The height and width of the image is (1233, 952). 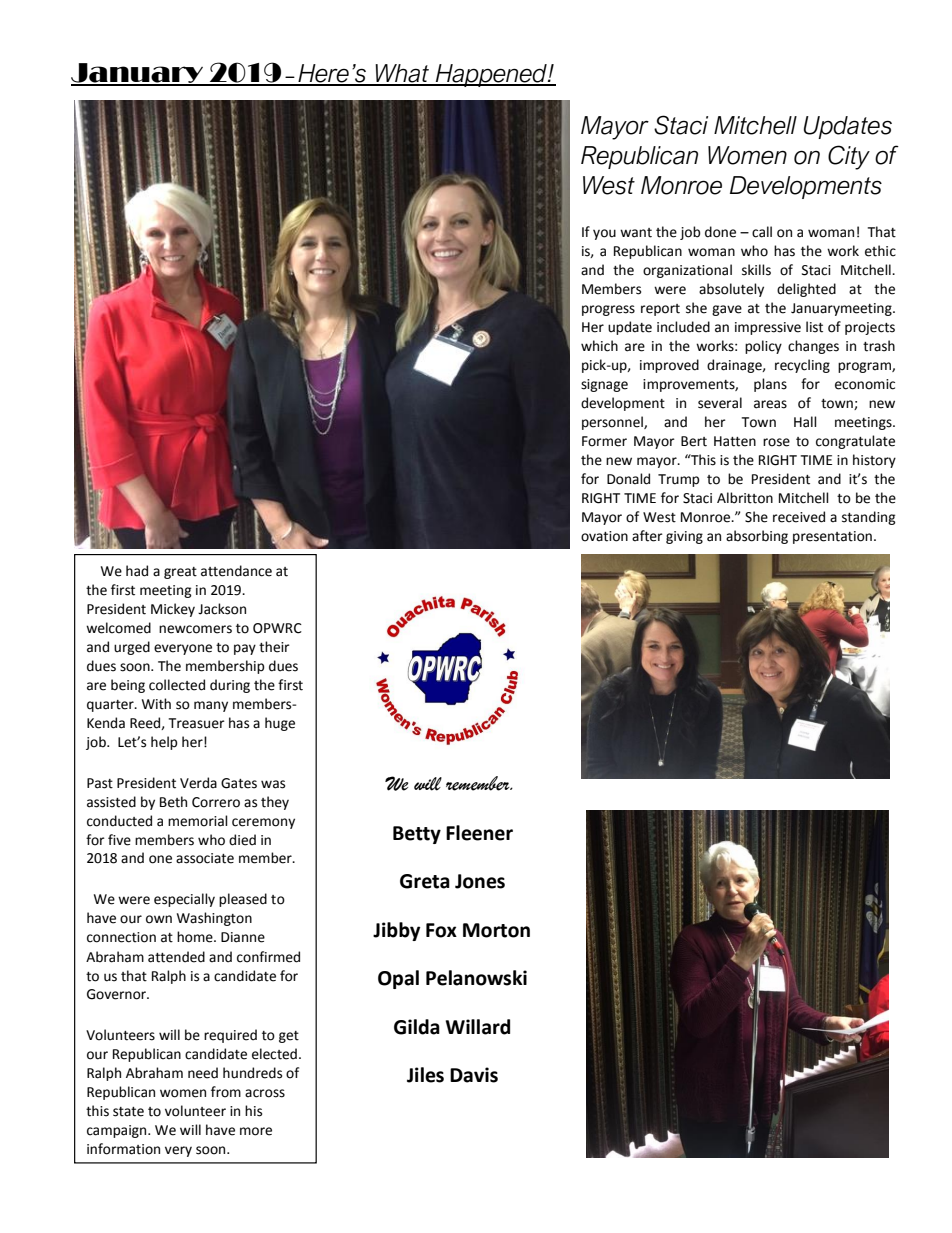 What do you see at coordinates (762, 232) in the image?
I see `call` at bounding box center [762, 232].
